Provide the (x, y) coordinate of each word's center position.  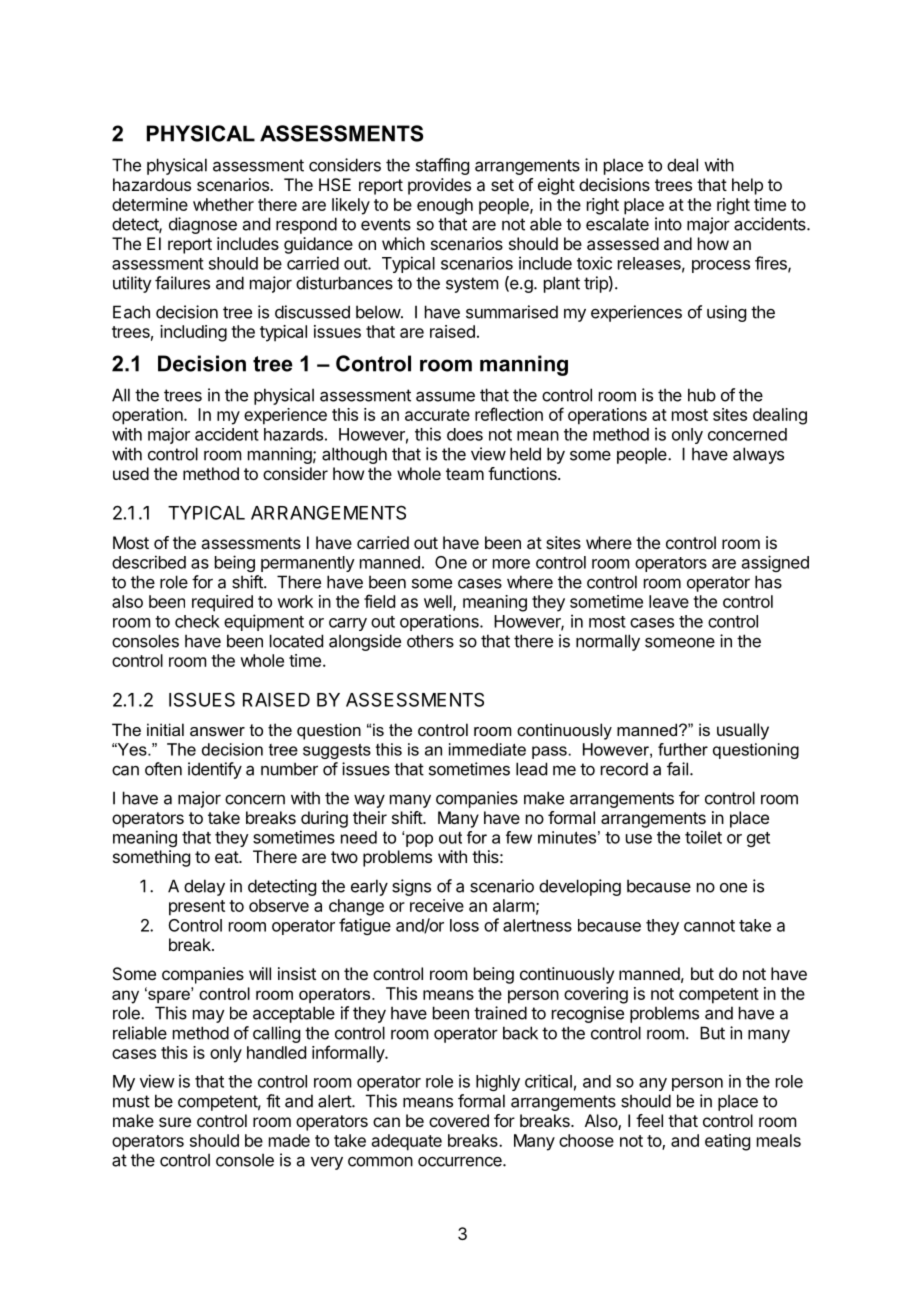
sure (175, 1122)
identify (215, 770)
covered (459, 1120)
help (747, 186)
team (465, 474)
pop (419, 840)
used (131, 473)
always (758, 455)
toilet (703, 837)
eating (727, 1142)
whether (223, 204)
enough (445, 206)
